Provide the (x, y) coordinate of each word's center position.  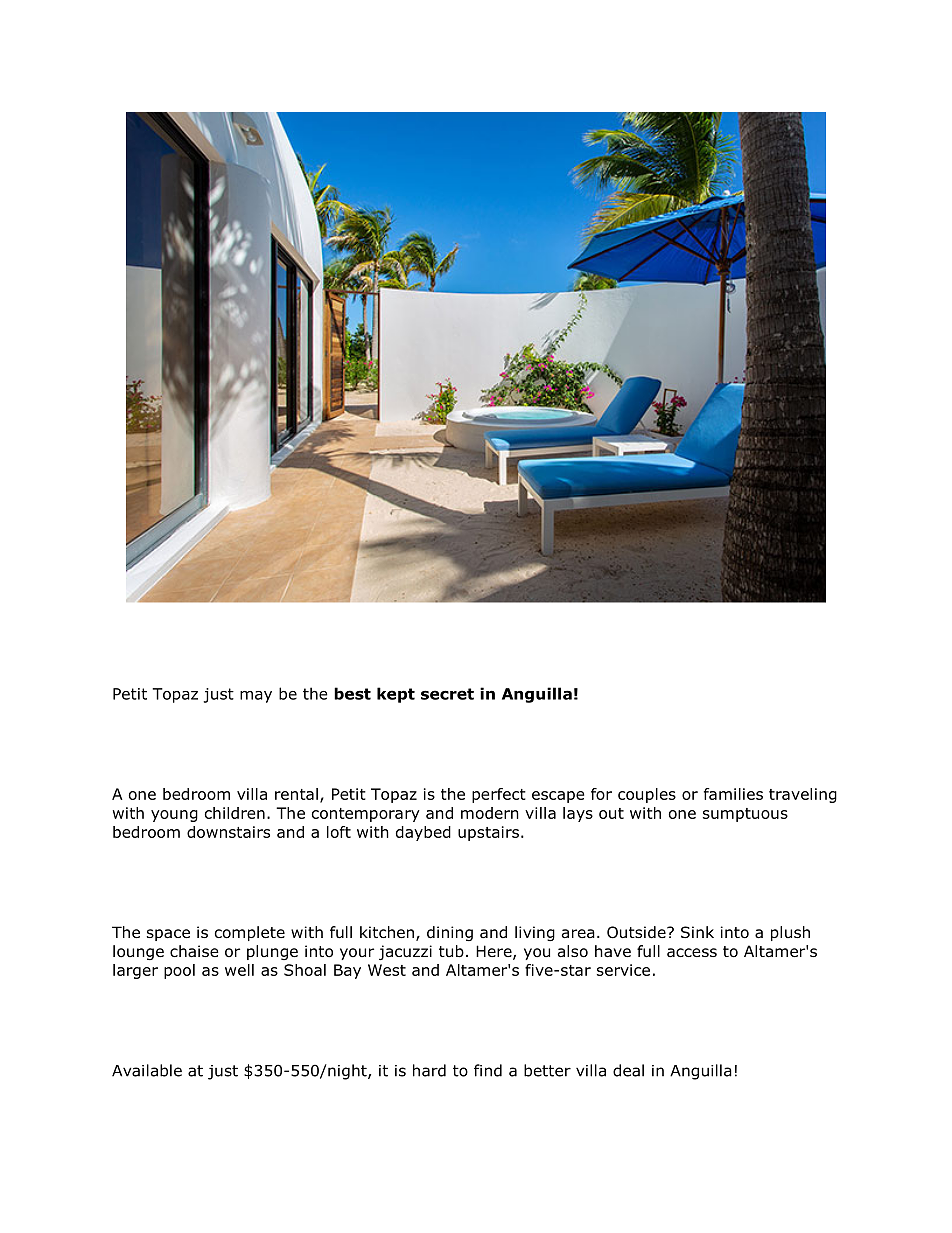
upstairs (488, 833)
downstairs (228, 832)
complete (250, 933)
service (623, 970)
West (387, 970)
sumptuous (745, 815)
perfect (499, 795)
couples (647, 795)
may (256, 697)
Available (147, 1070)
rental (296, 794)
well (239, 970)
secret (447, 694)
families (733, 794)
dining (450, 933)
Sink (697, 932)
